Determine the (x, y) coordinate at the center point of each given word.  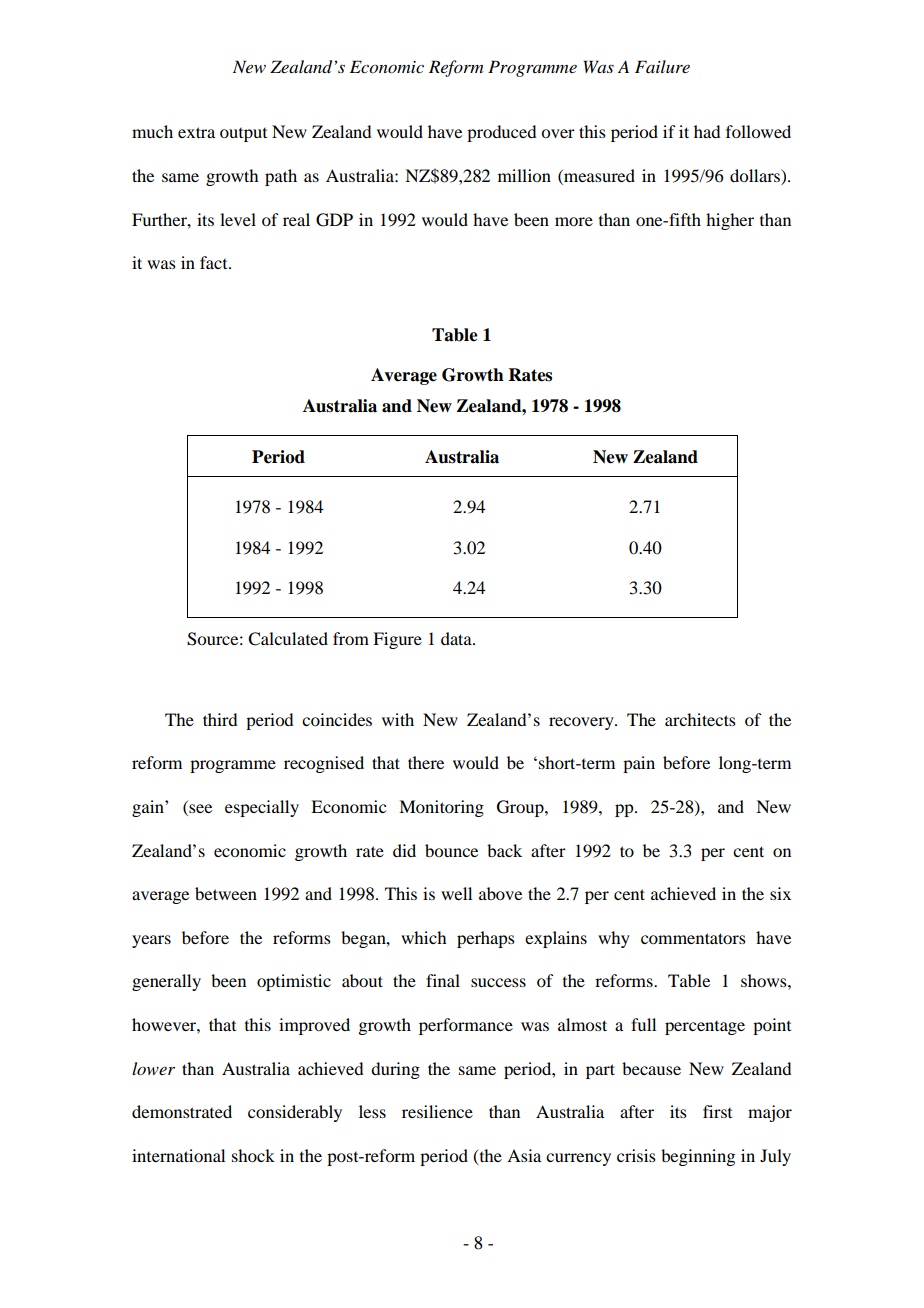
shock (253, 1155)
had (707, 131)
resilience (437, 1111)
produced (501, 133)
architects (700, 719)
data (457, 638)
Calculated (288, 639)
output (243, 135)
